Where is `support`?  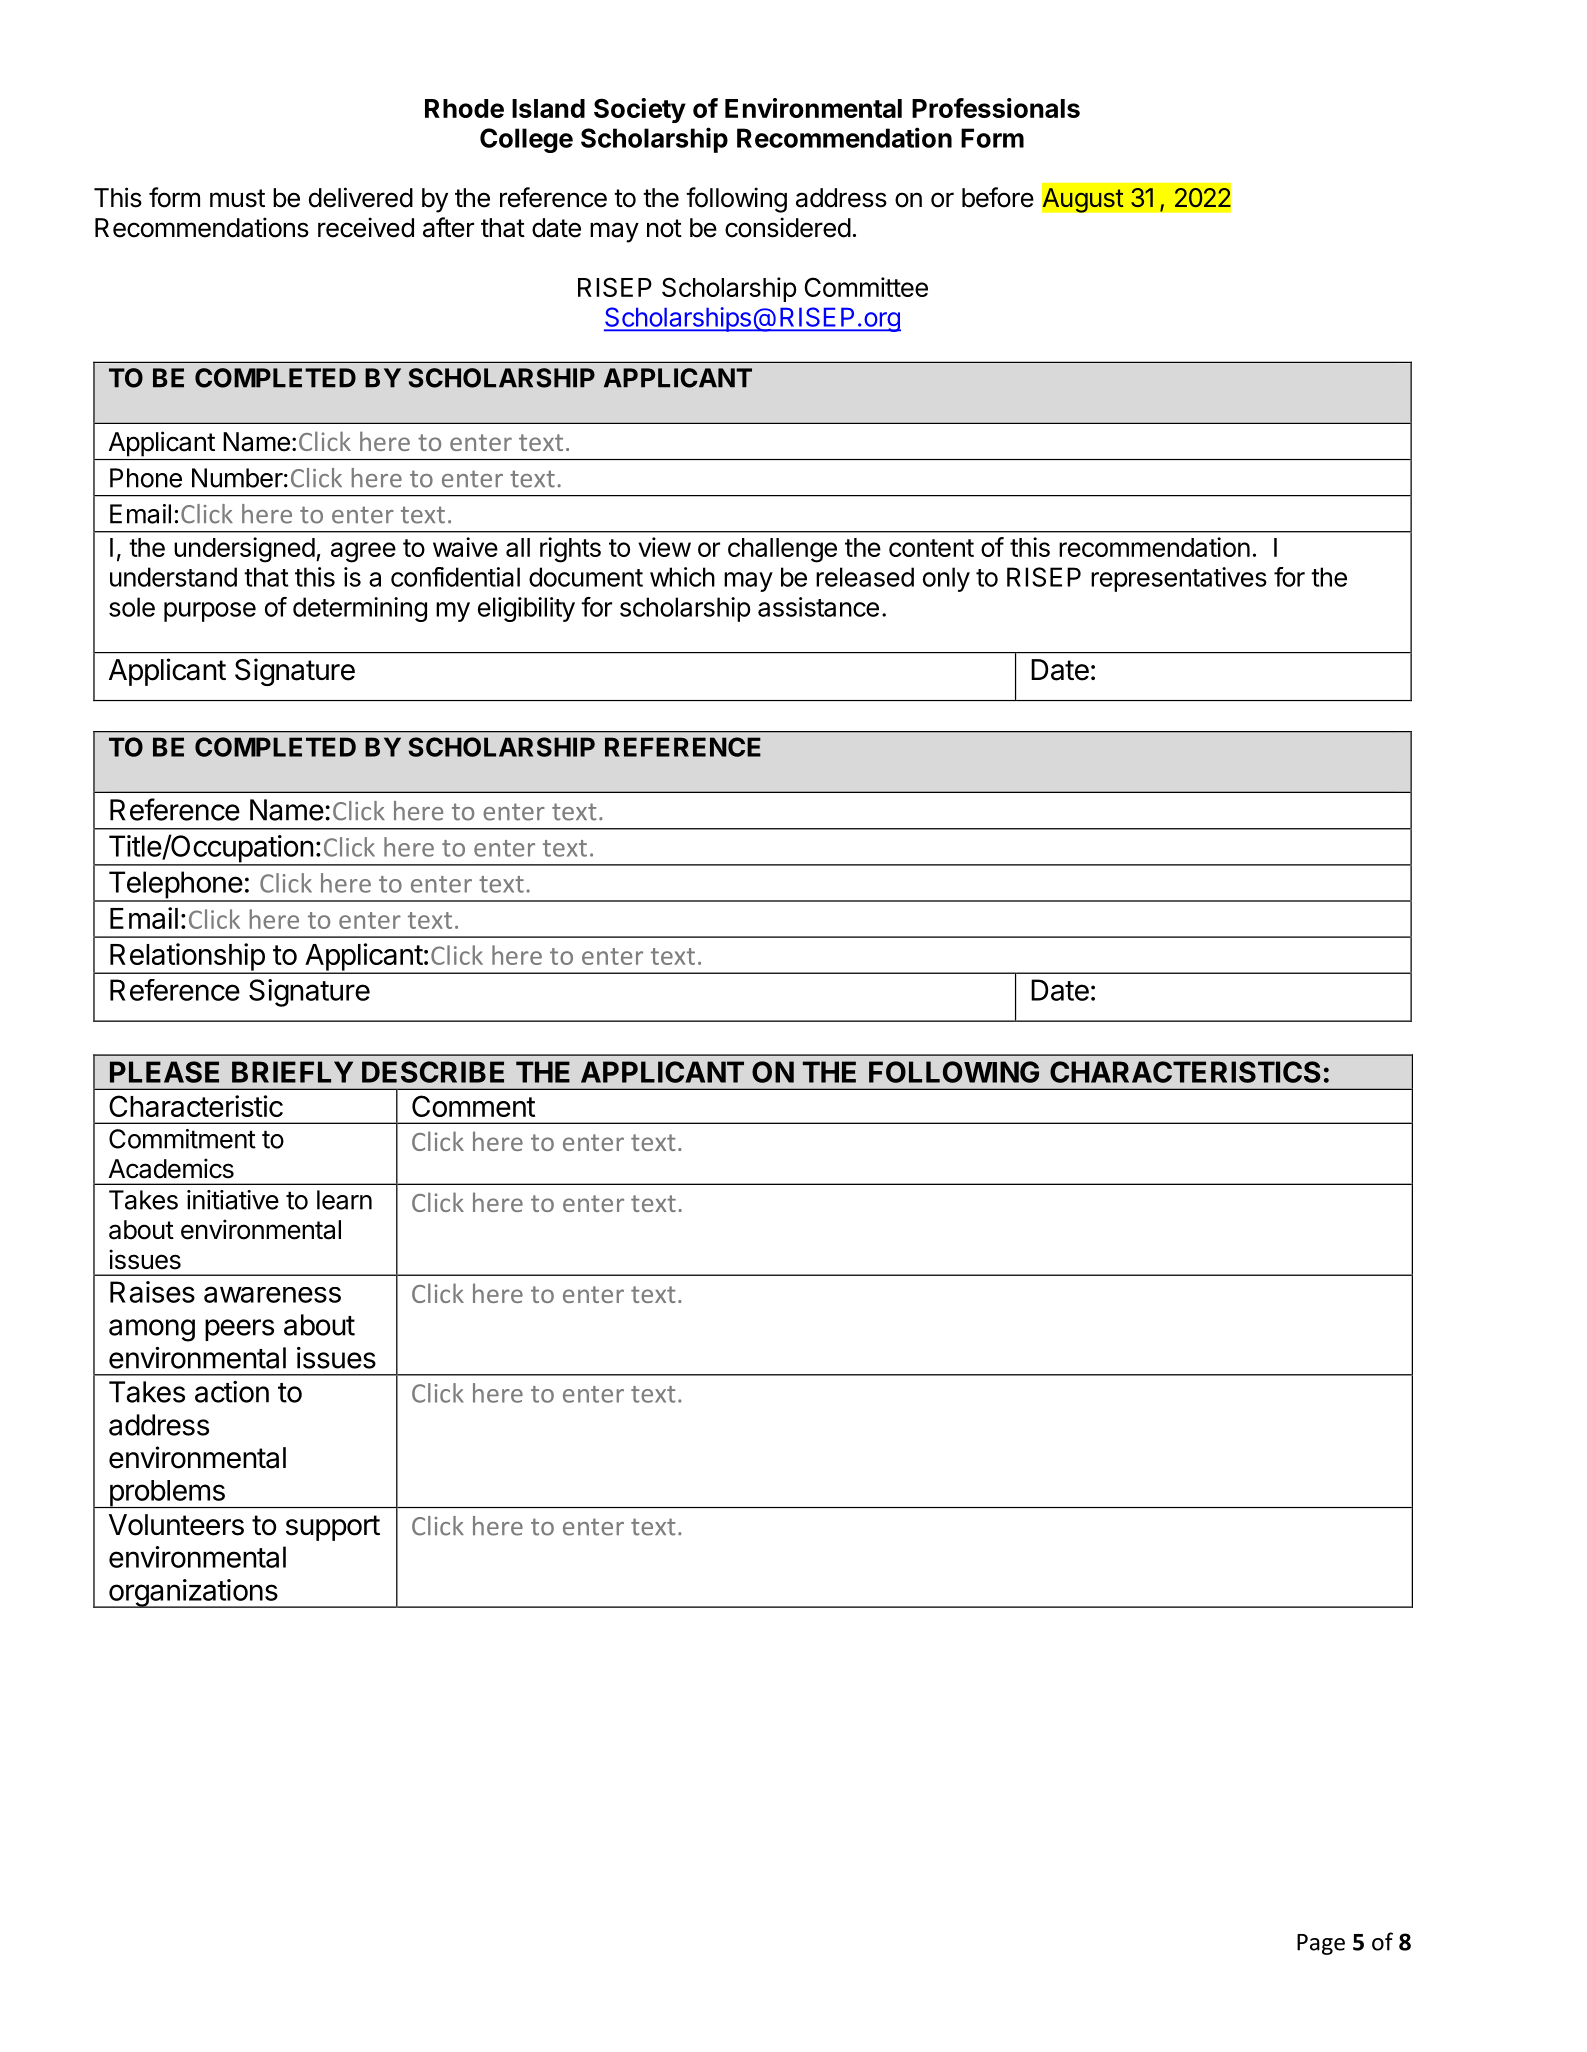
support is located at coordinates (333, 1528).
